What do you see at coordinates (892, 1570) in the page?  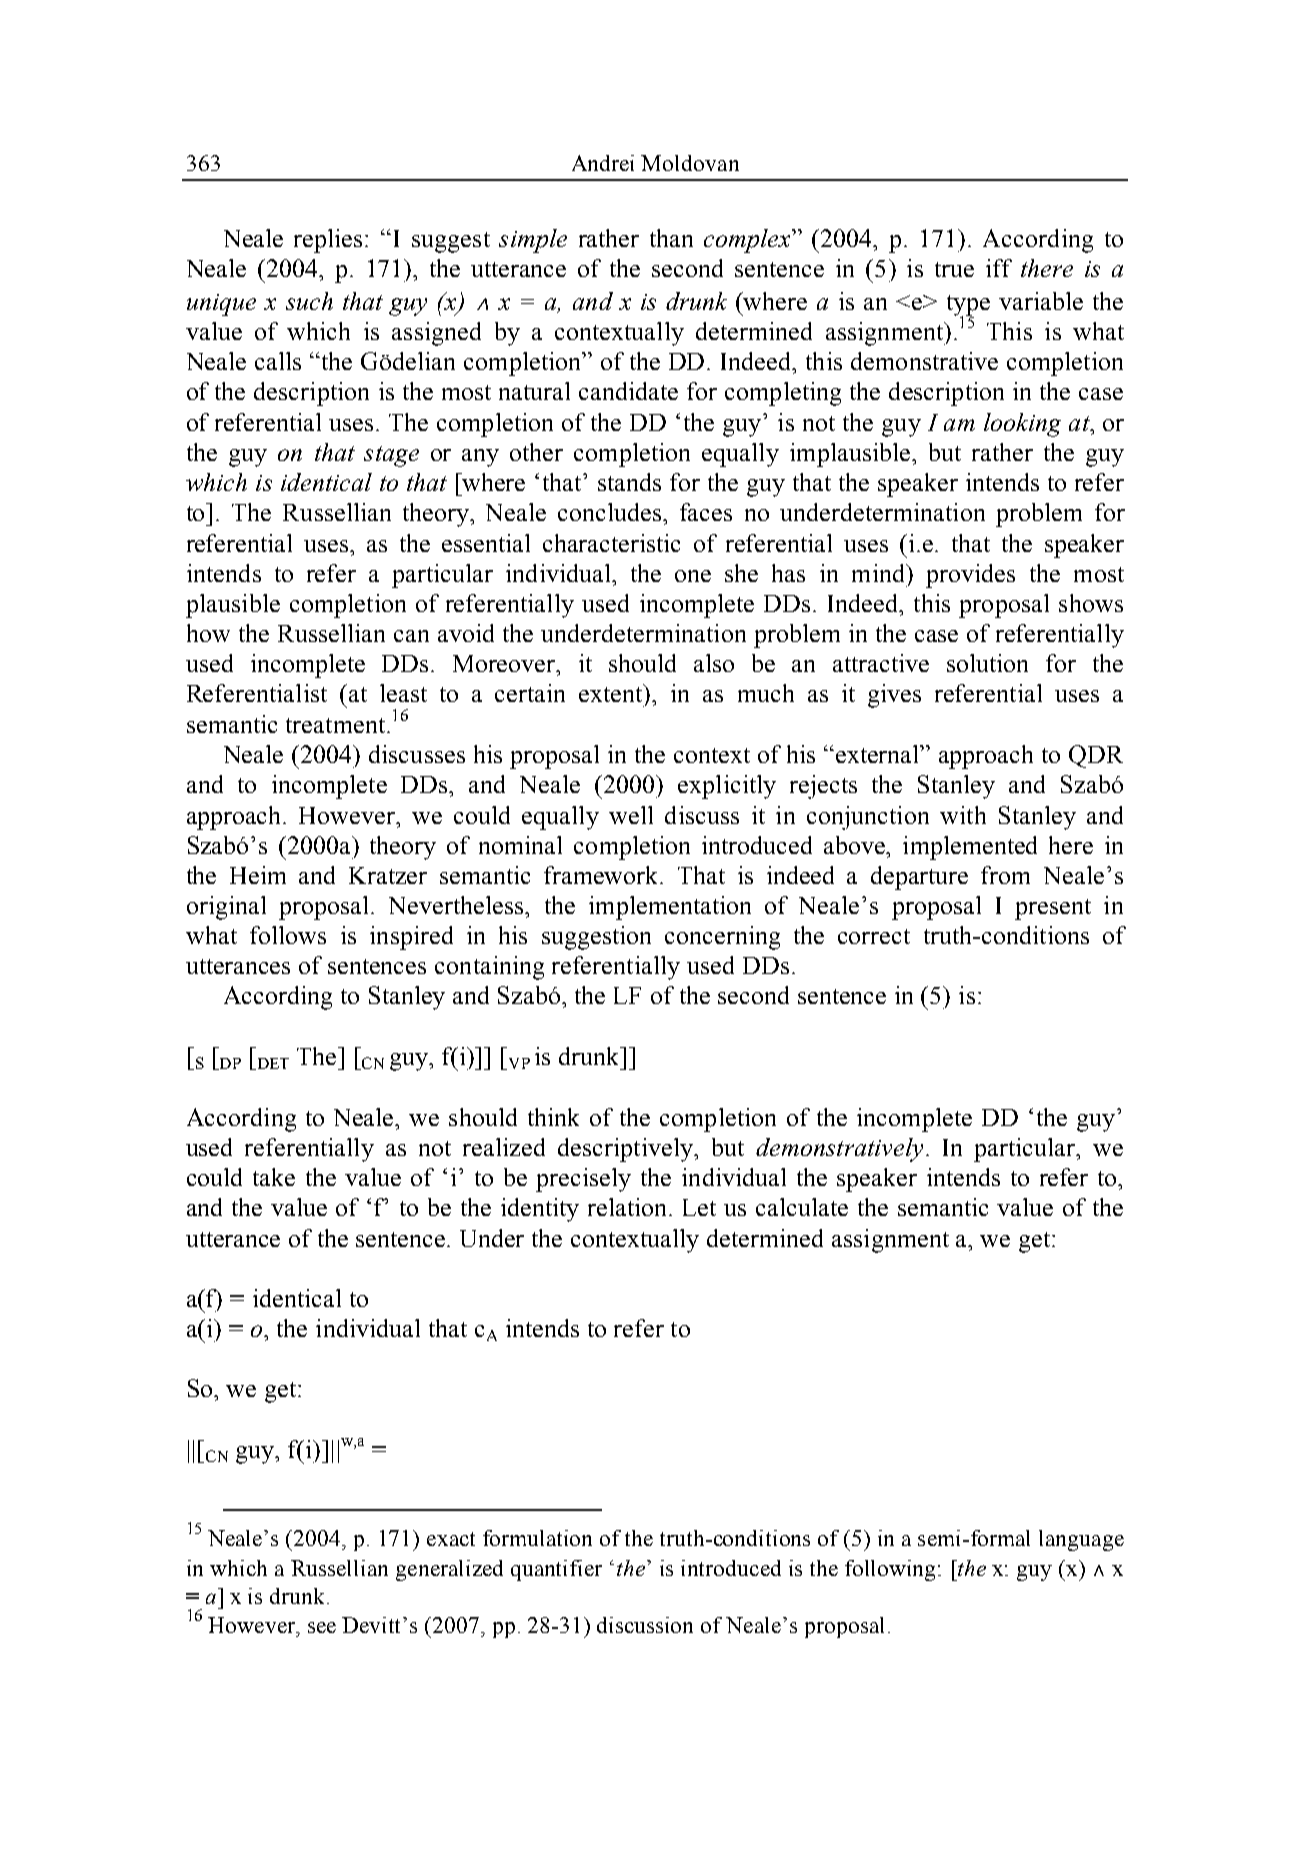 I see `following` at bounding box center [892, 1570].
